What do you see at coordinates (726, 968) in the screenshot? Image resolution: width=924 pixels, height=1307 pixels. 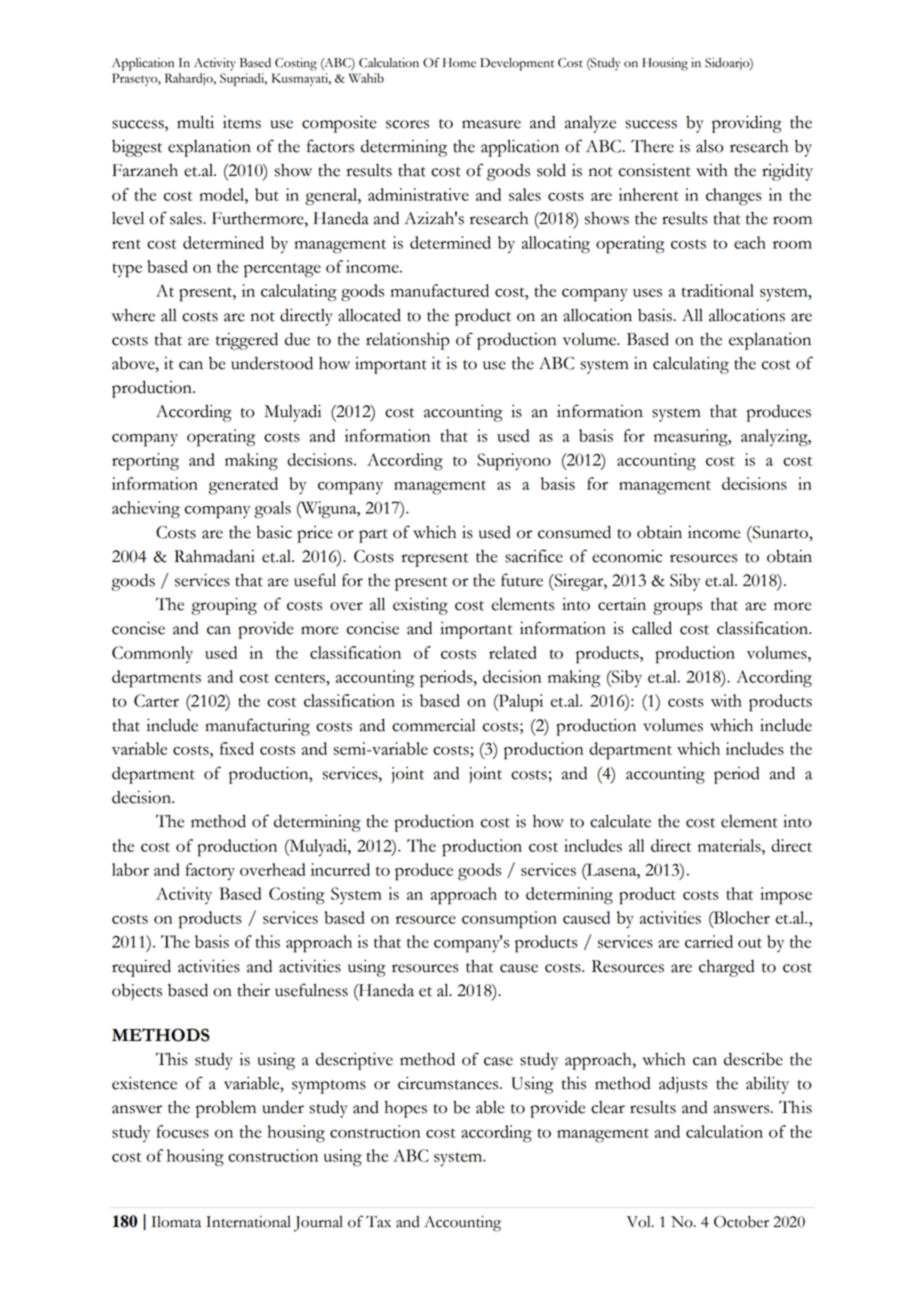 I see `charged` at bounding box center [726, 968].
